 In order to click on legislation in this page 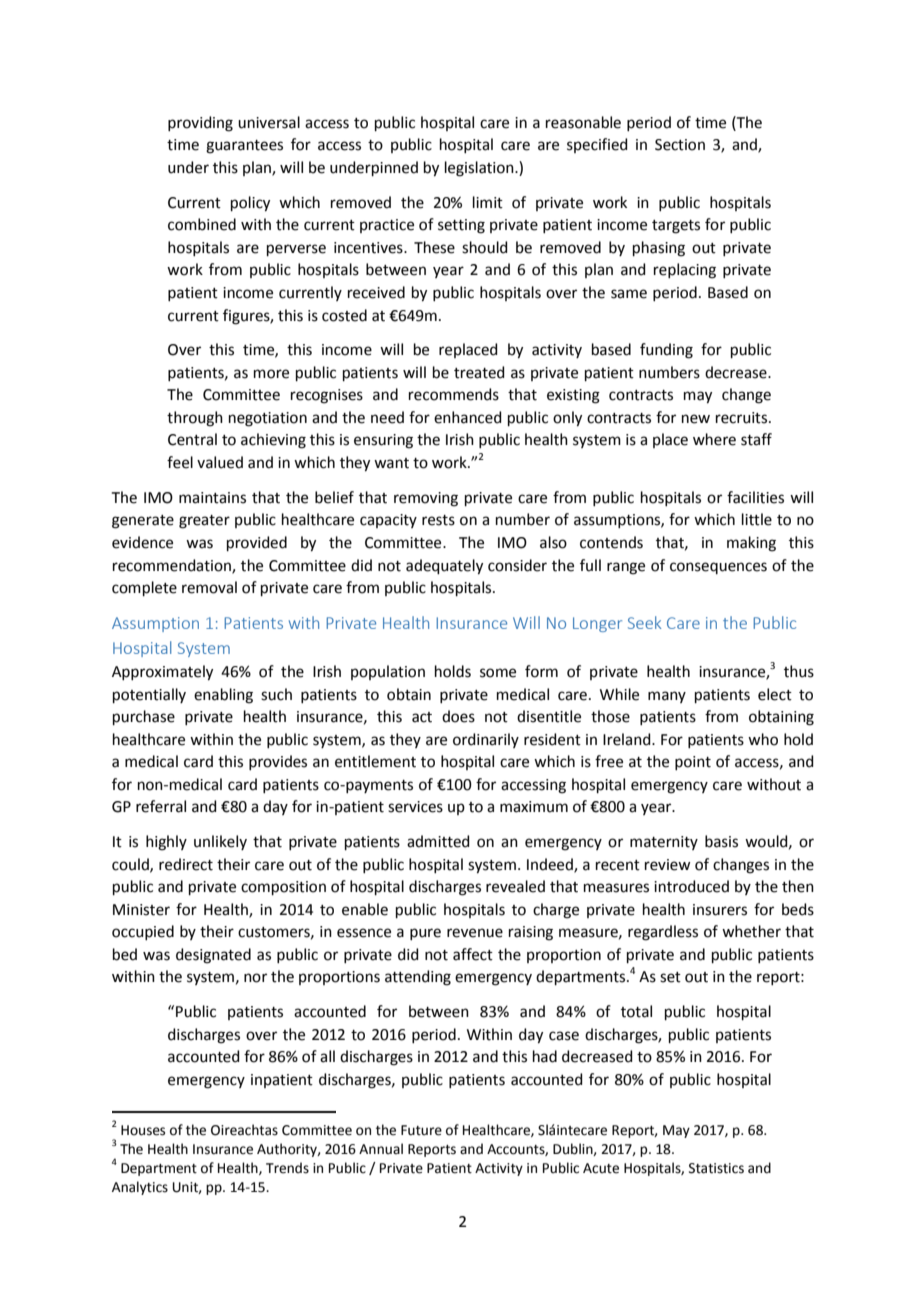, I will do `click(480, 169)`.
